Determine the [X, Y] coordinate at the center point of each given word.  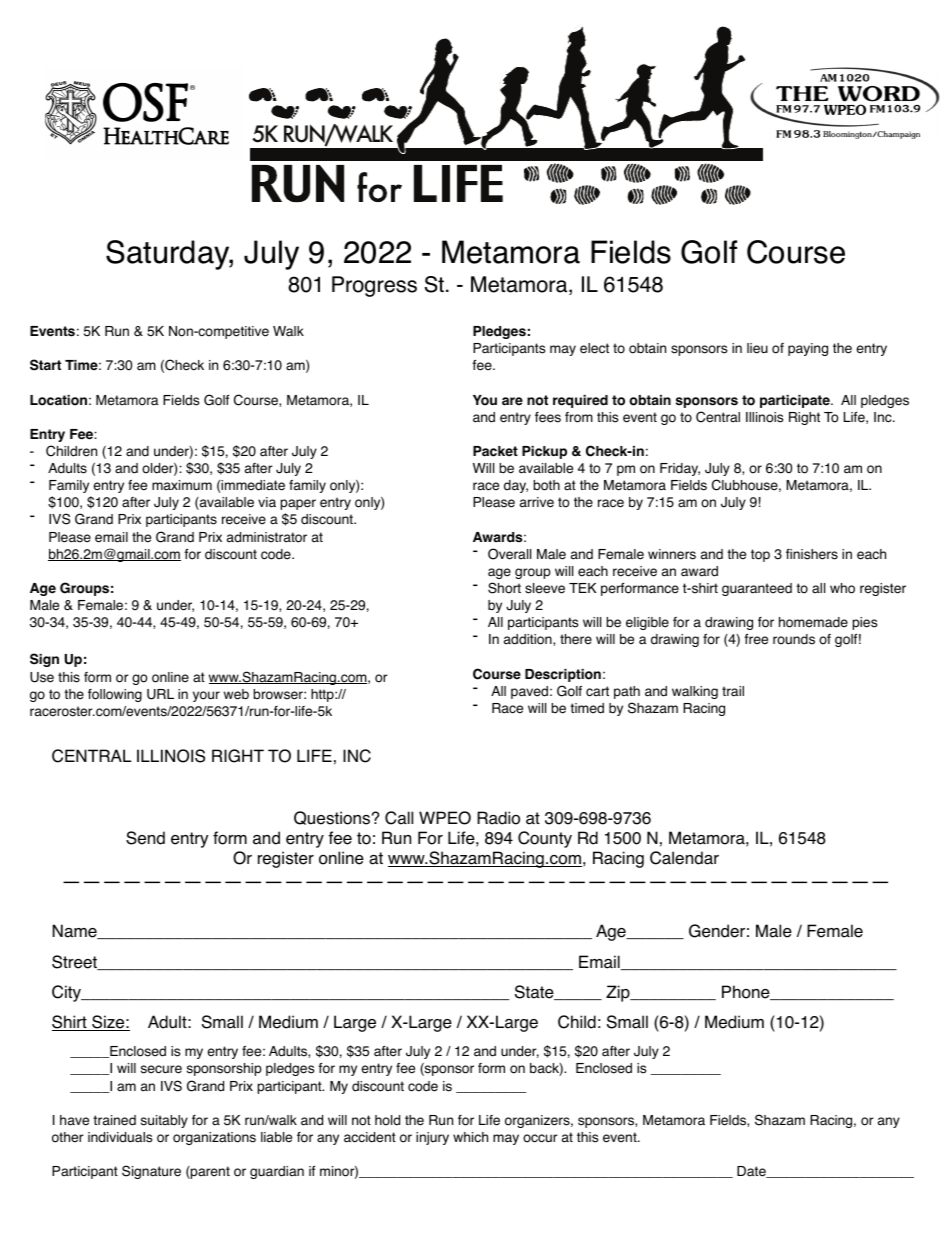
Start [45, 365]
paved [529, 692]
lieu [757, 348]
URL [160, 694]
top [760, 555]
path [627, 692]
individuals [120, 1137]
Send [145, 838]
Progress [374, 286]
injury [432, 1138]
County [545, 839]
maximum [182, 485]
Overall [509, 554]
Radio [498, 818]
